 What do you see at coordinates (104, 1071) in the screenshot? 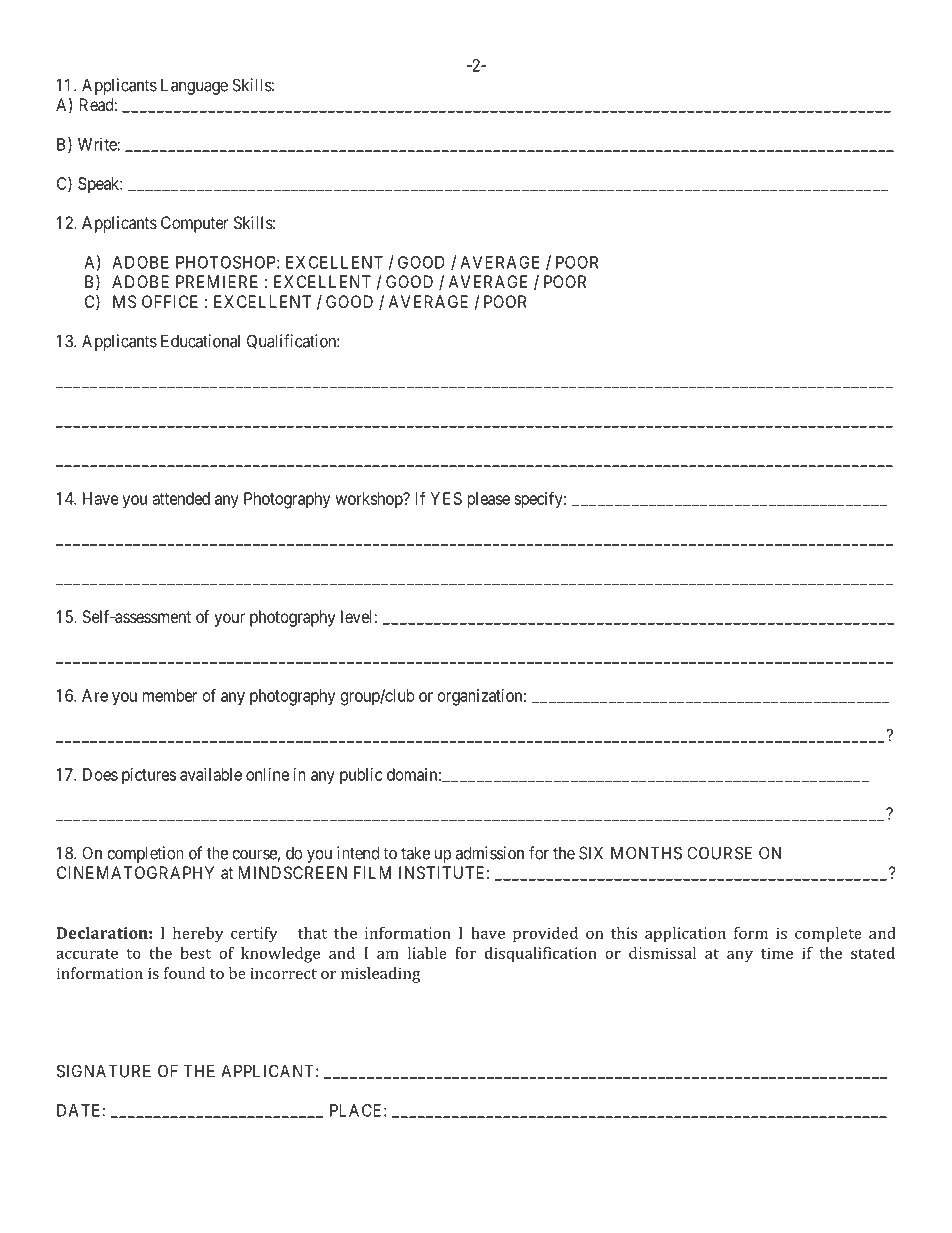
I see `SIGNATURE` at bounding box center [104, 1071].
